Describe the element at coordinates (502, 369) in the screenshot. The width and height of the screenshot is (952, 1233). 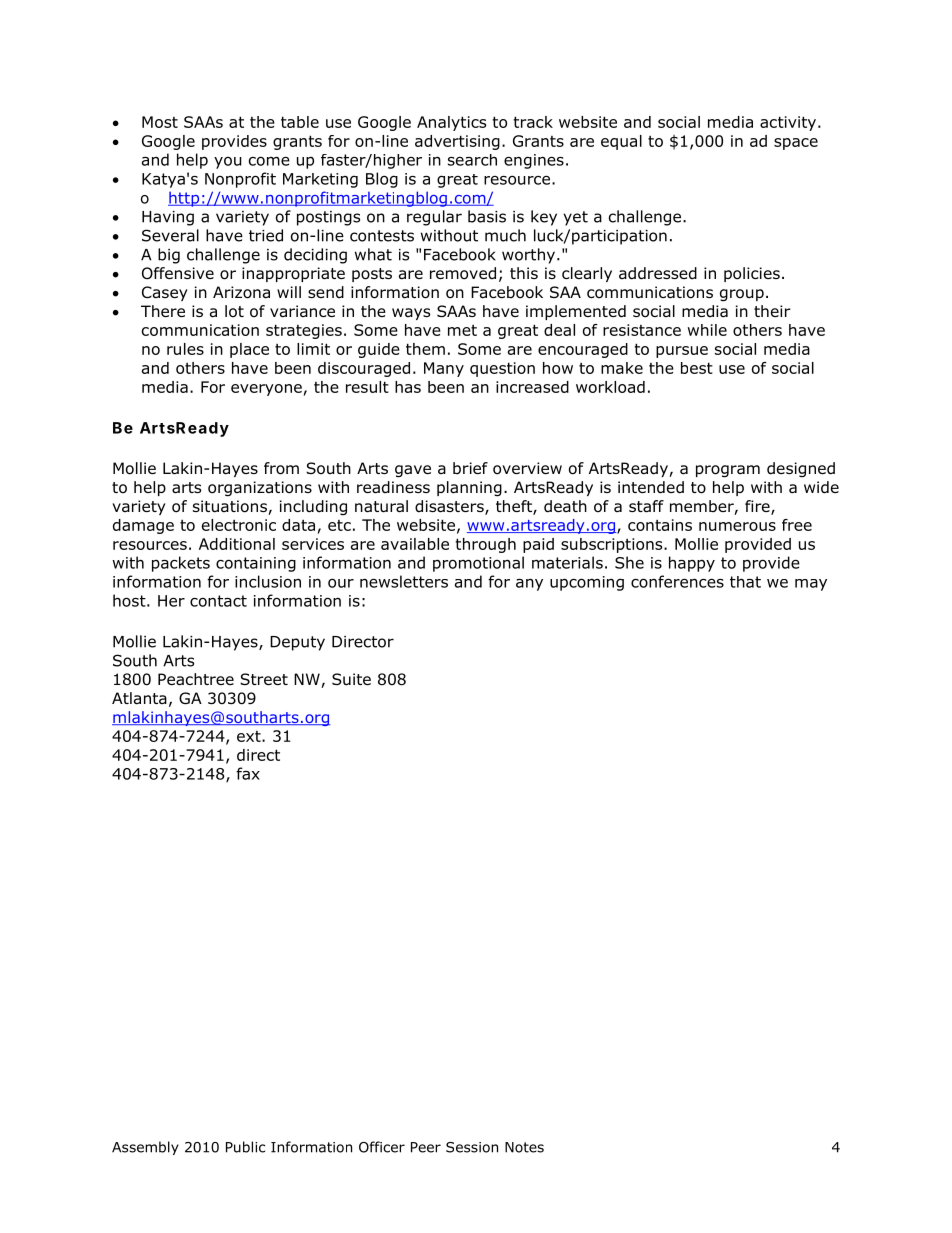
I see `question` at that location.
